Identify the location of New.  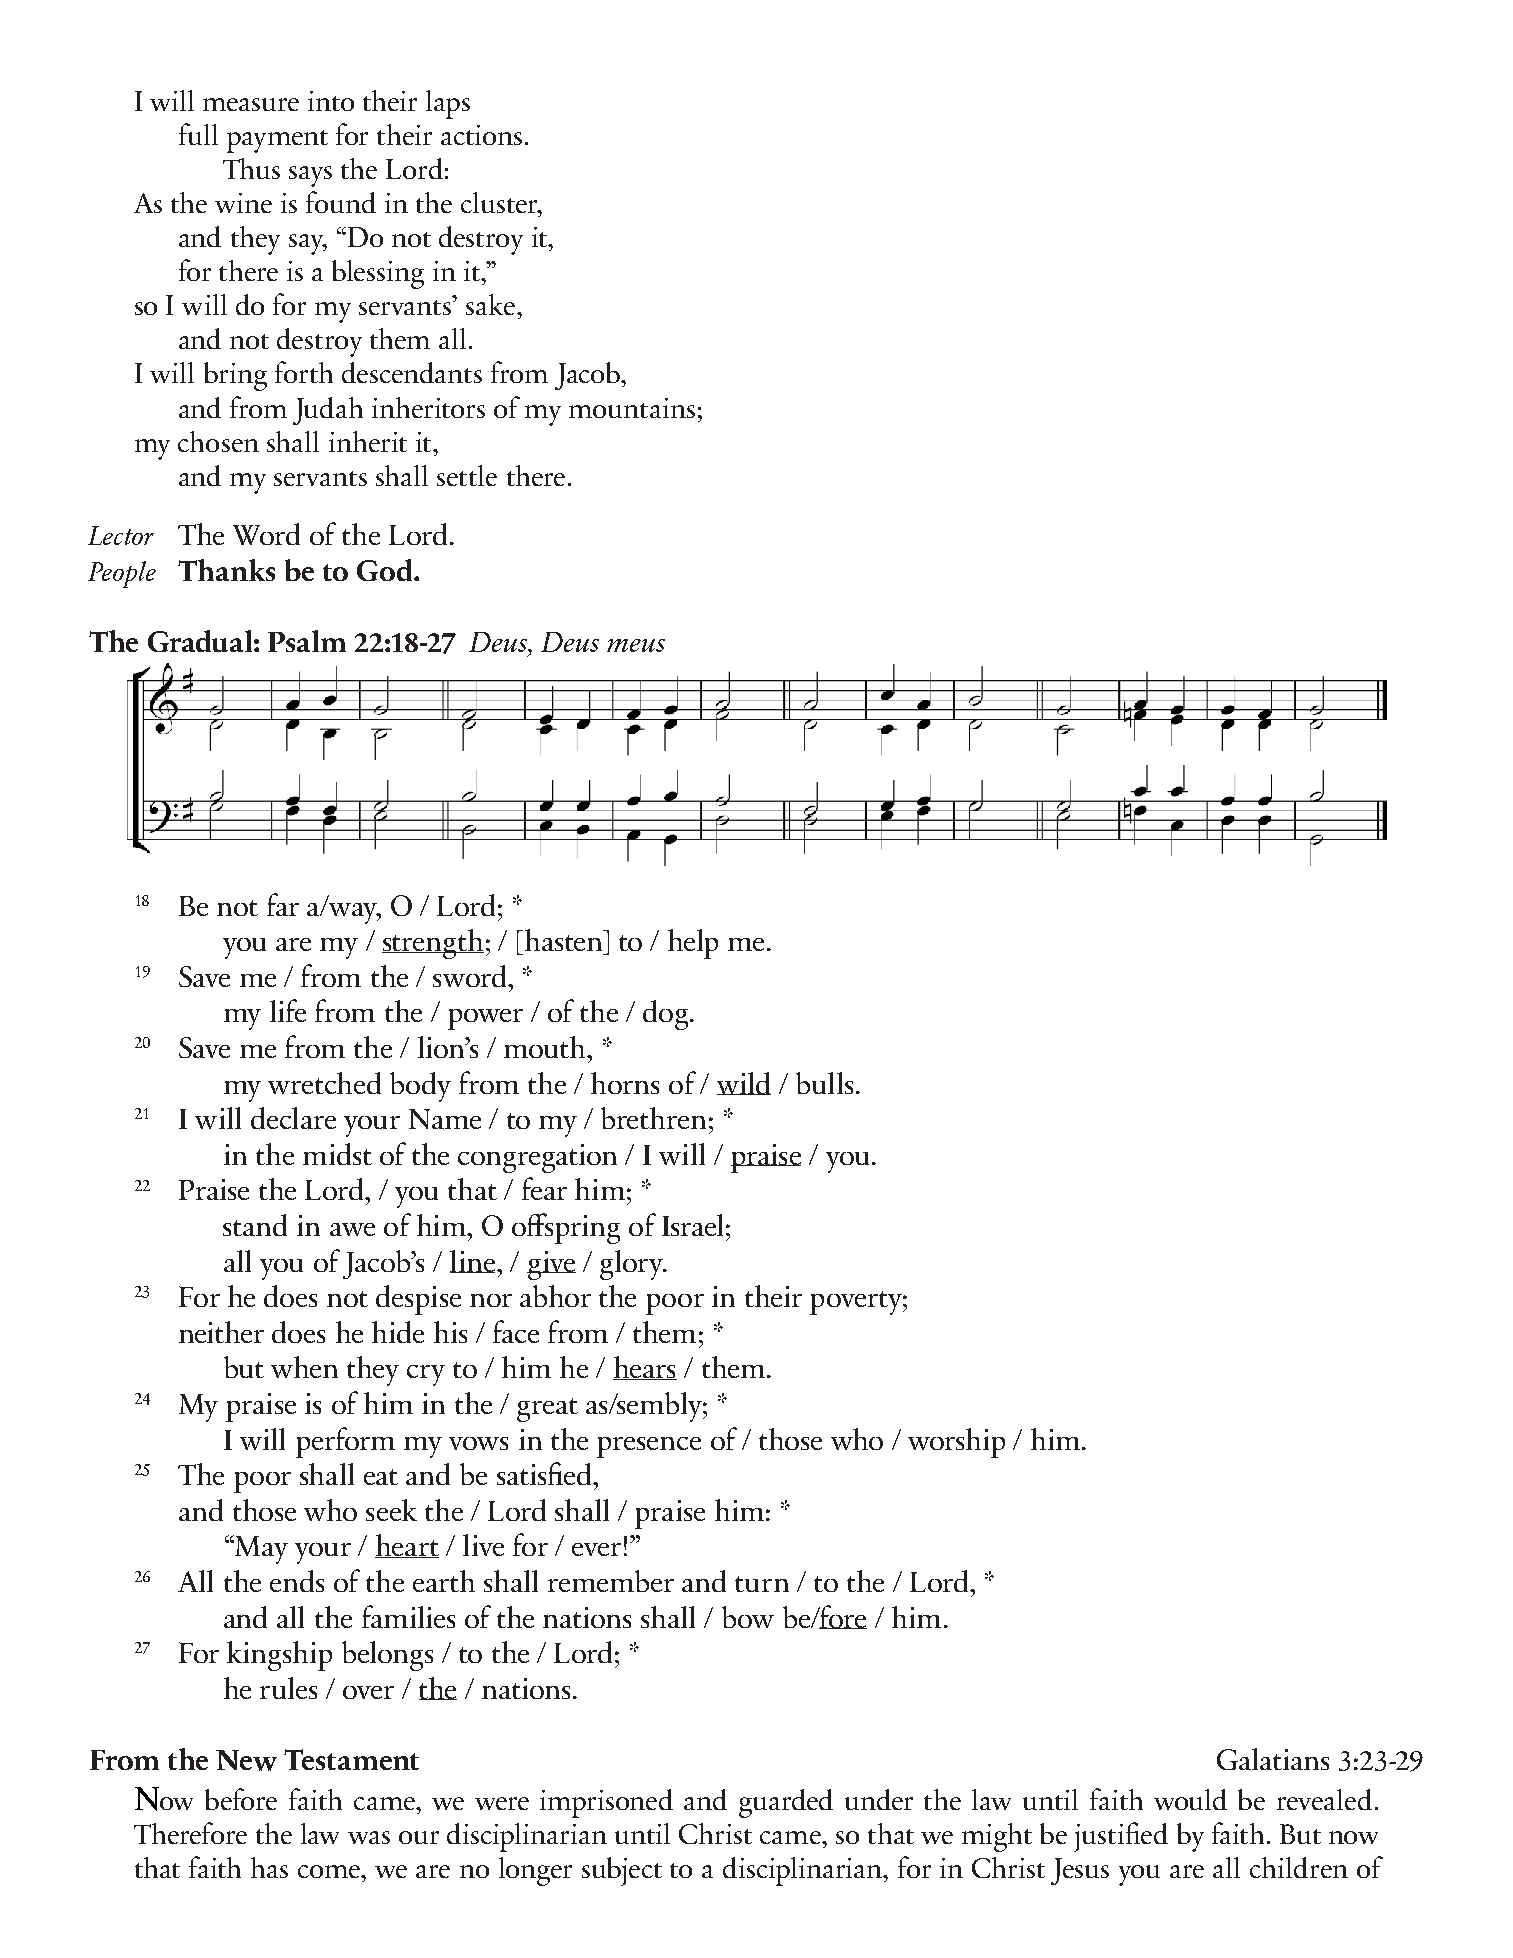
(246, 1760).
